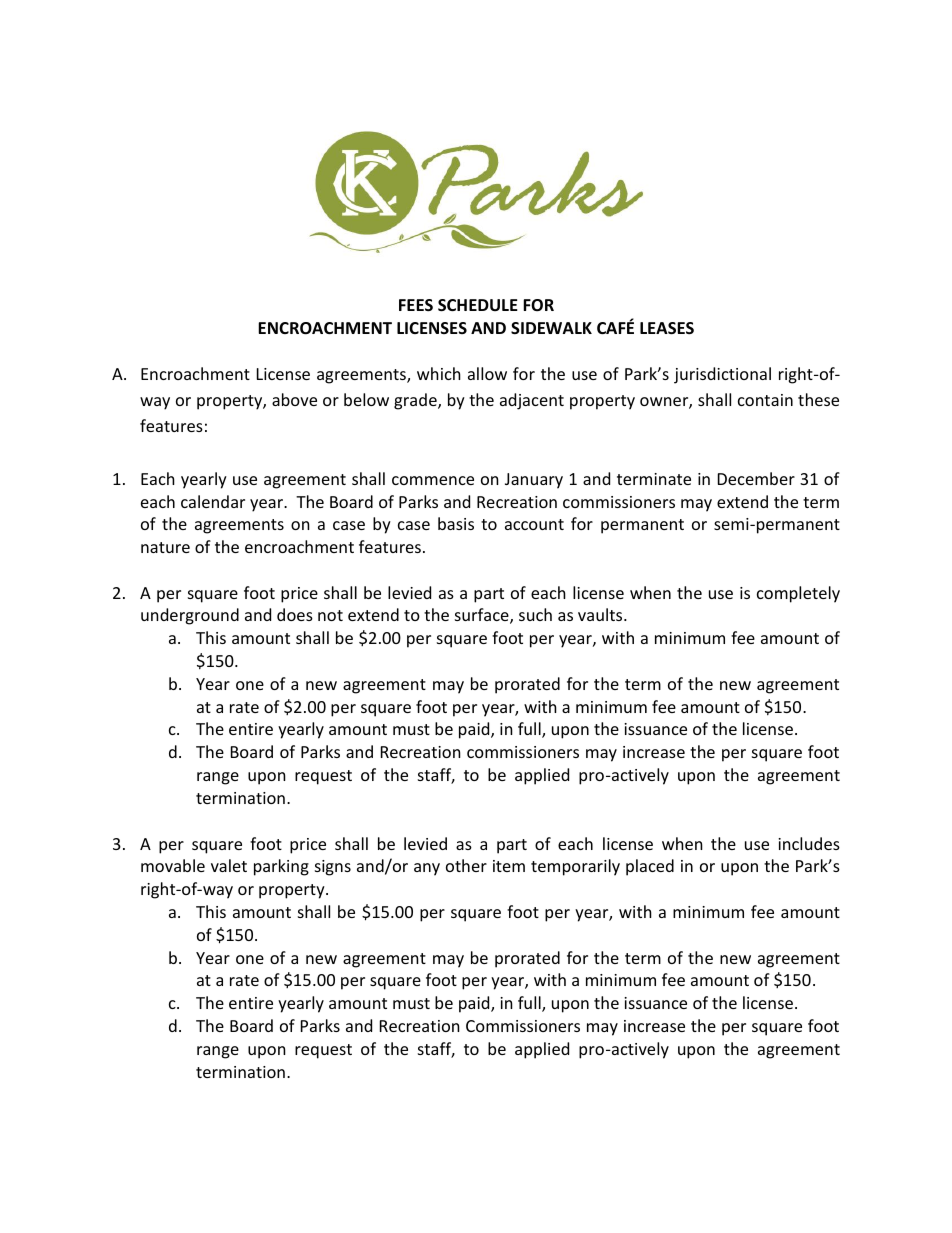  I want to click on valet, so click(229, 865).
